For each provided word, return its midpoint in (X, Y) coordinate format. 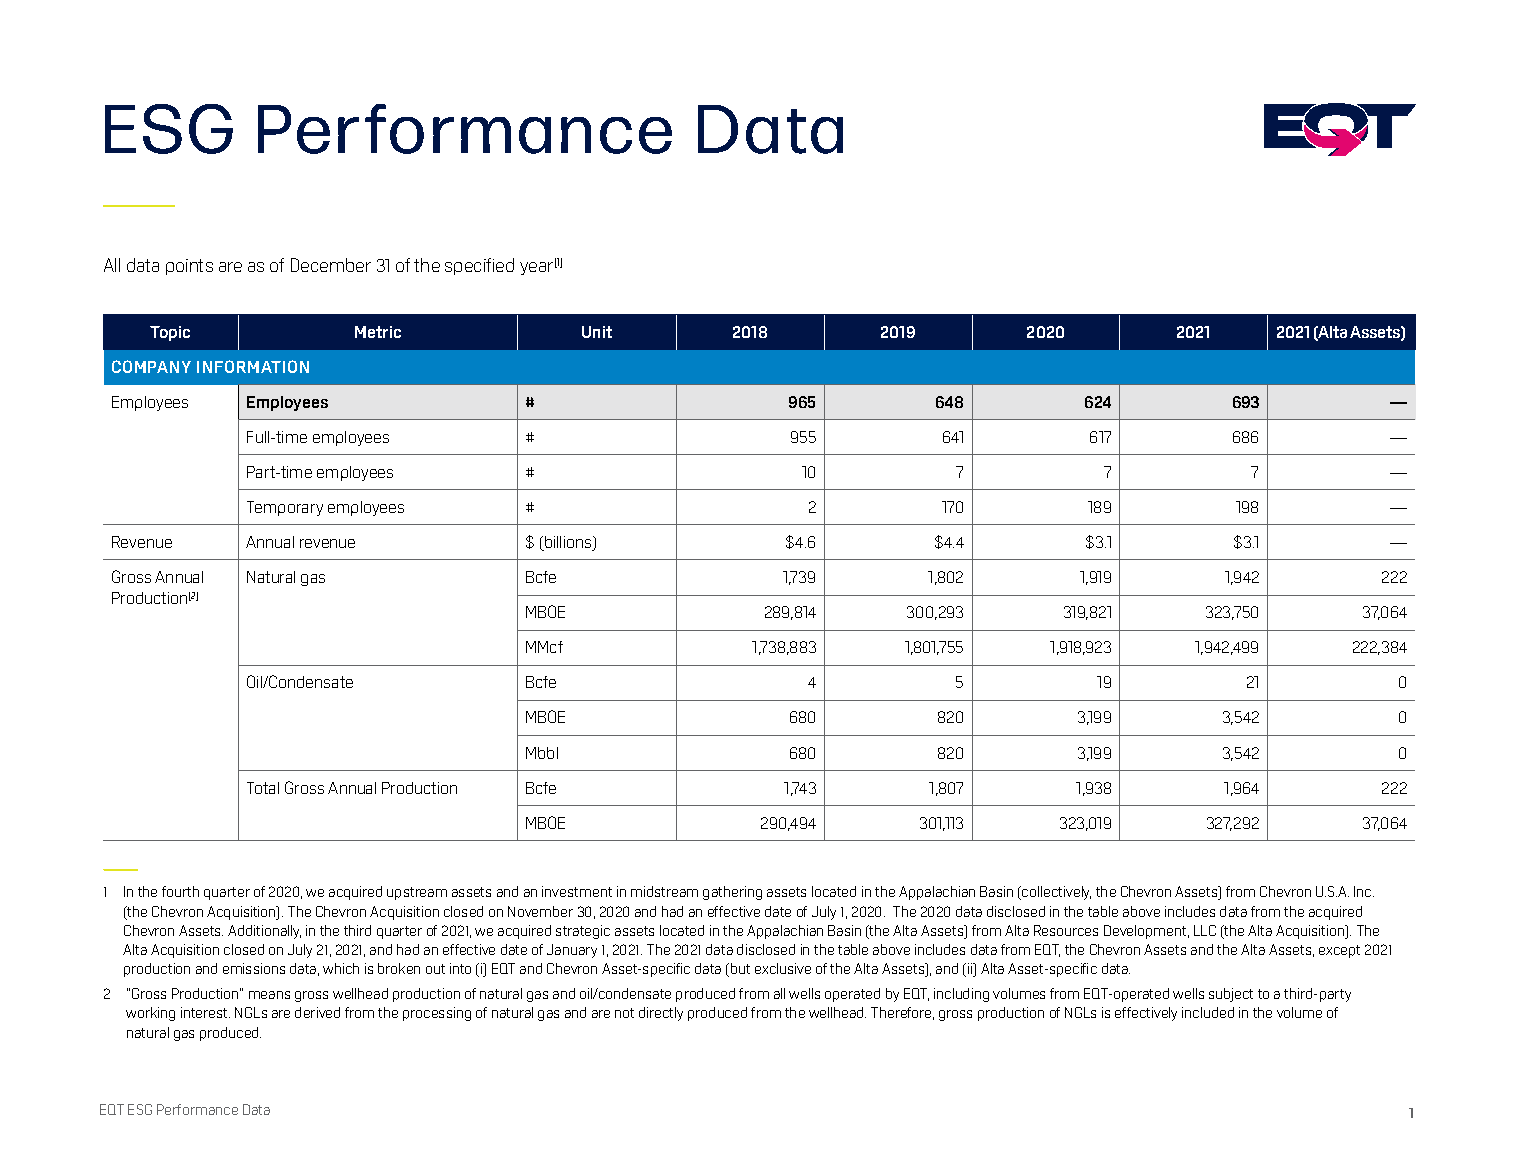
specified (479, 266)
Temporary (285, 508)
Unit (597, 332)
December (331, 265)
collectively (1055, 893)
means (269, 995)
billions (568, 543)
